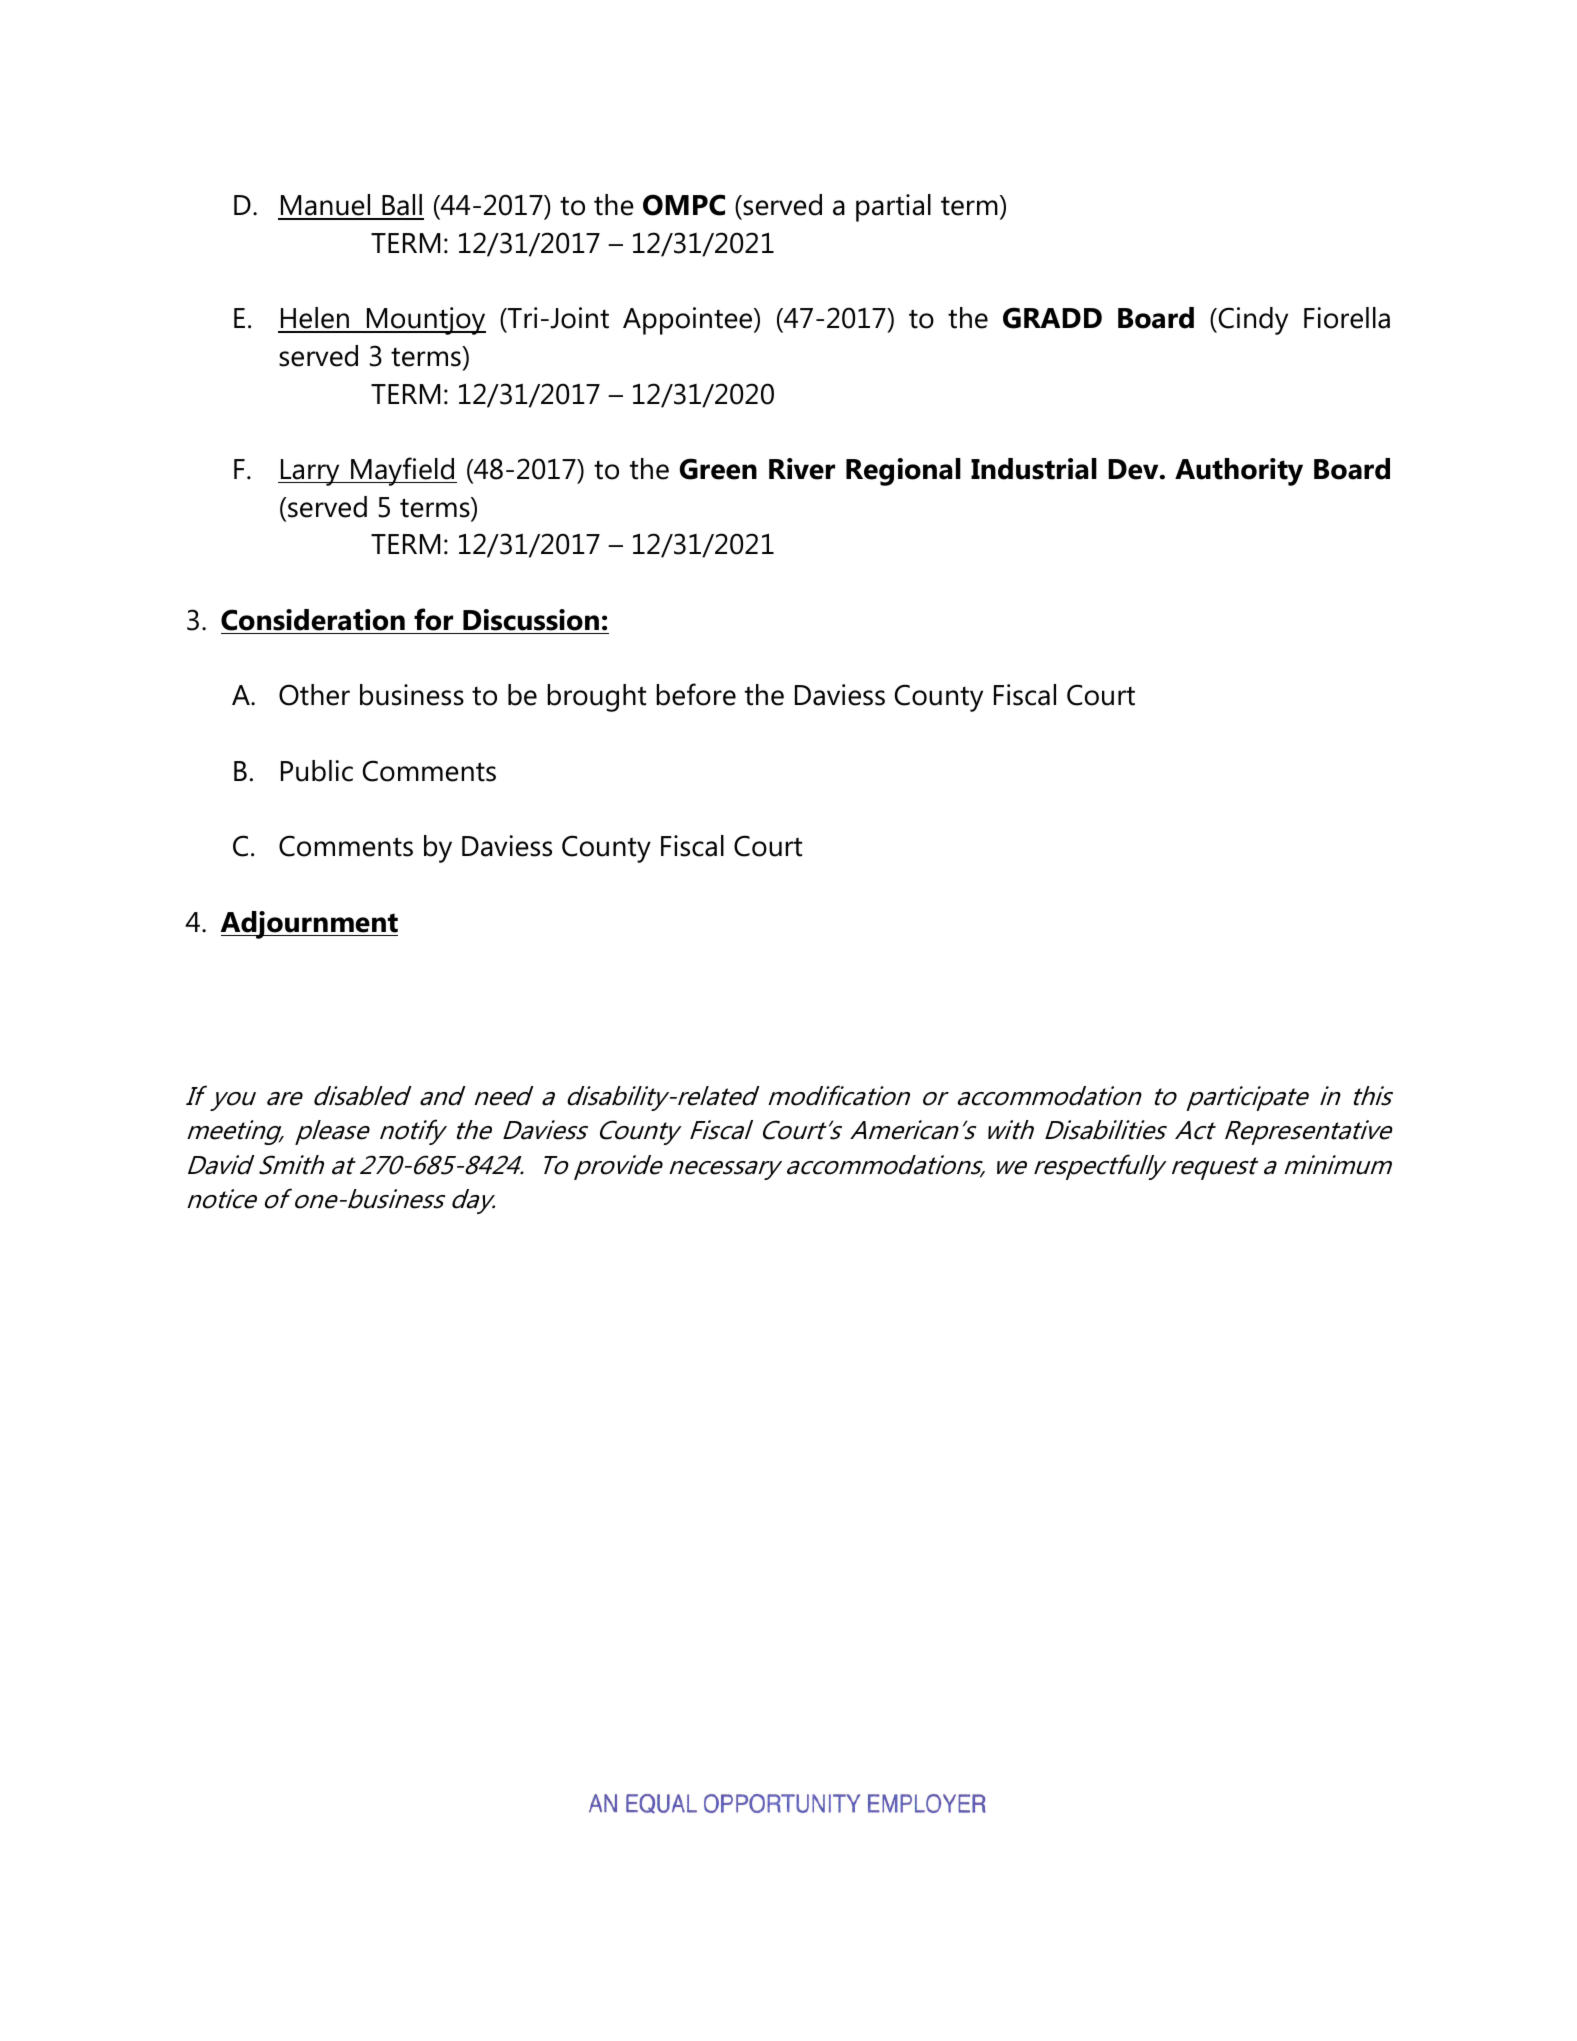  What do you see at coordinates (802, 469) in the screenshot?
I see `River` at bounding box center [802, 469].
